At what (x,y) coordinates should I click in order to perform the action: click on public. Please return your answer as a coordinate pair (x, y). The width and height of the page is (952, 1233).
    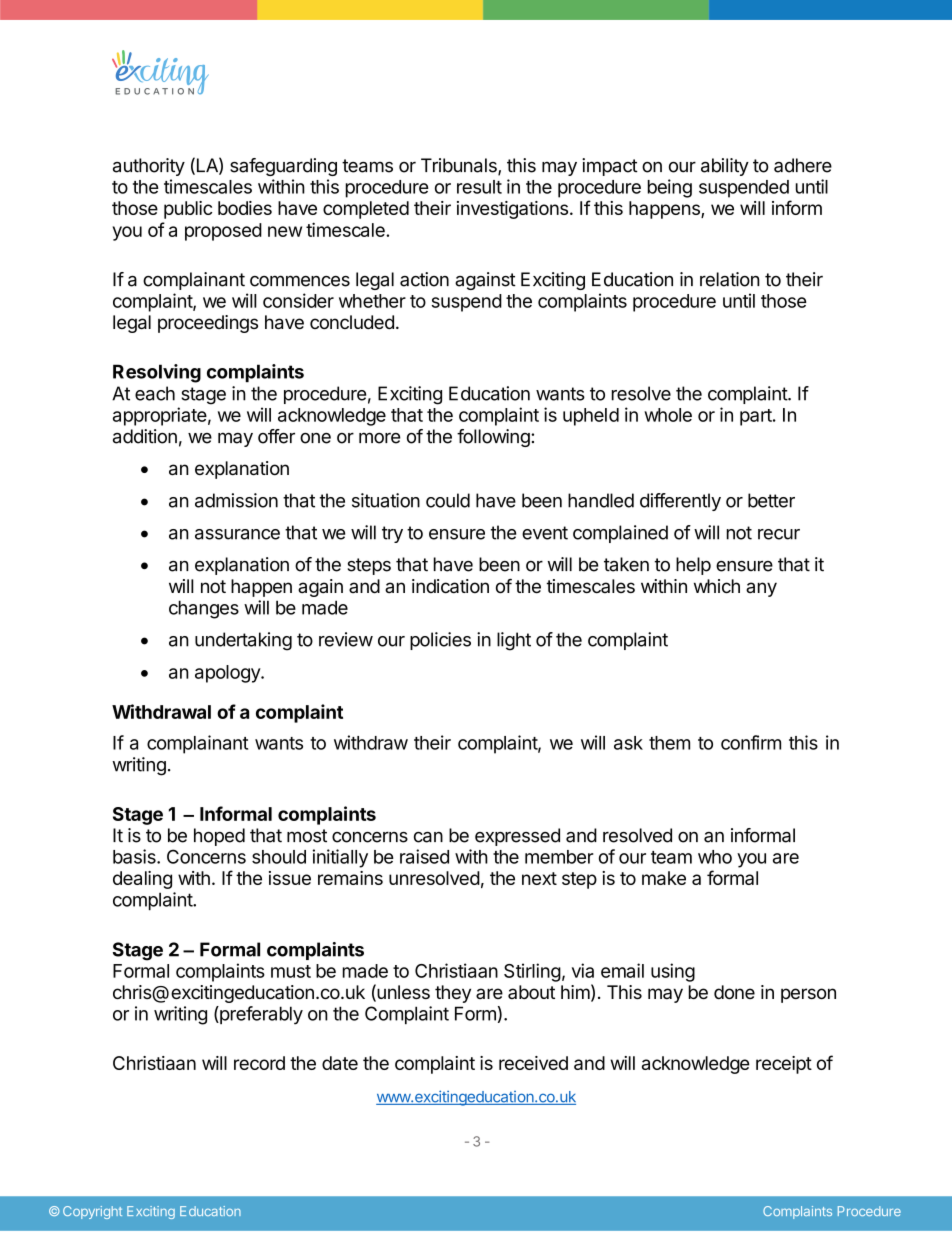
    Looking at the image, I should click on (188, 210).
